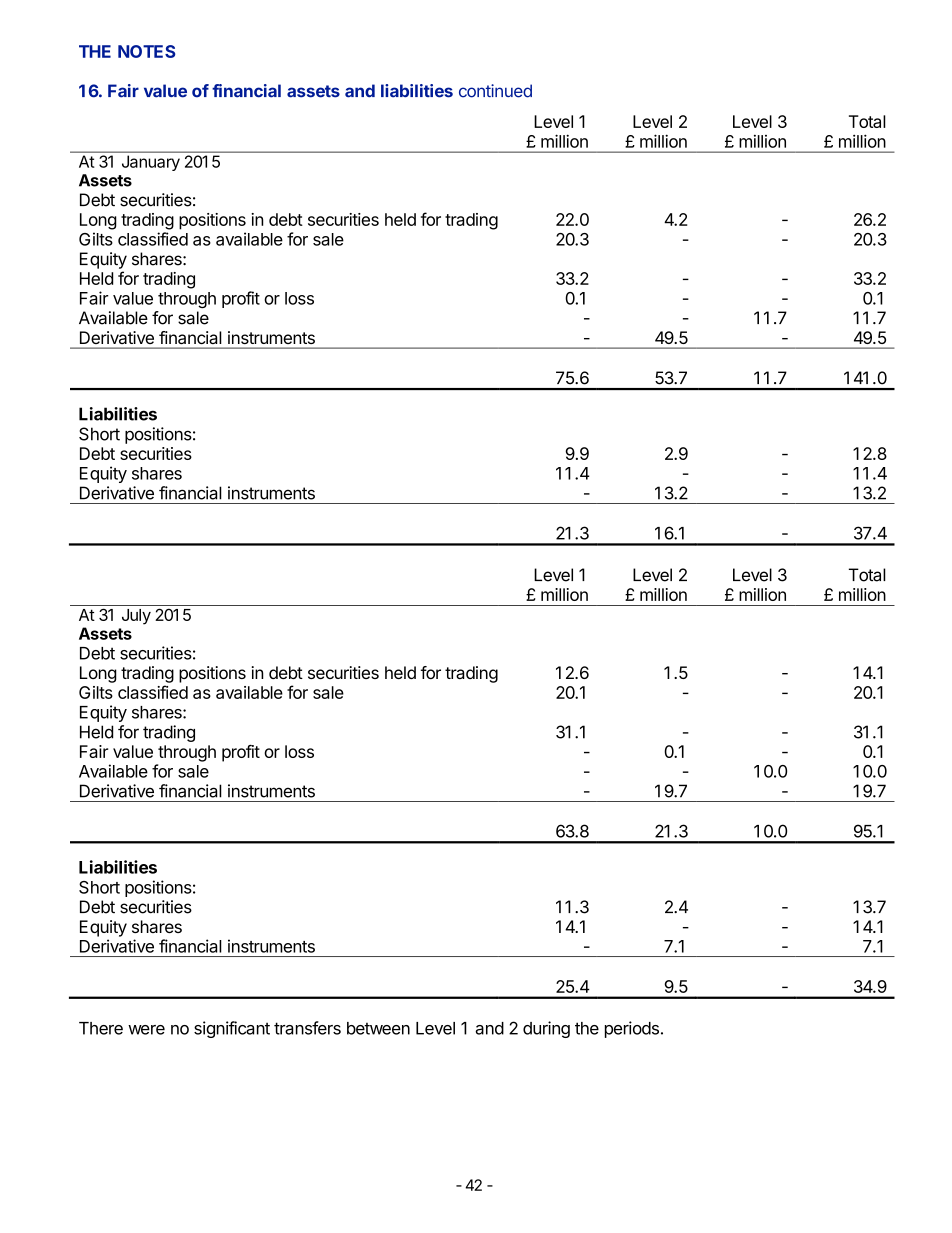  I want to click on between, so click(378, 1028).
